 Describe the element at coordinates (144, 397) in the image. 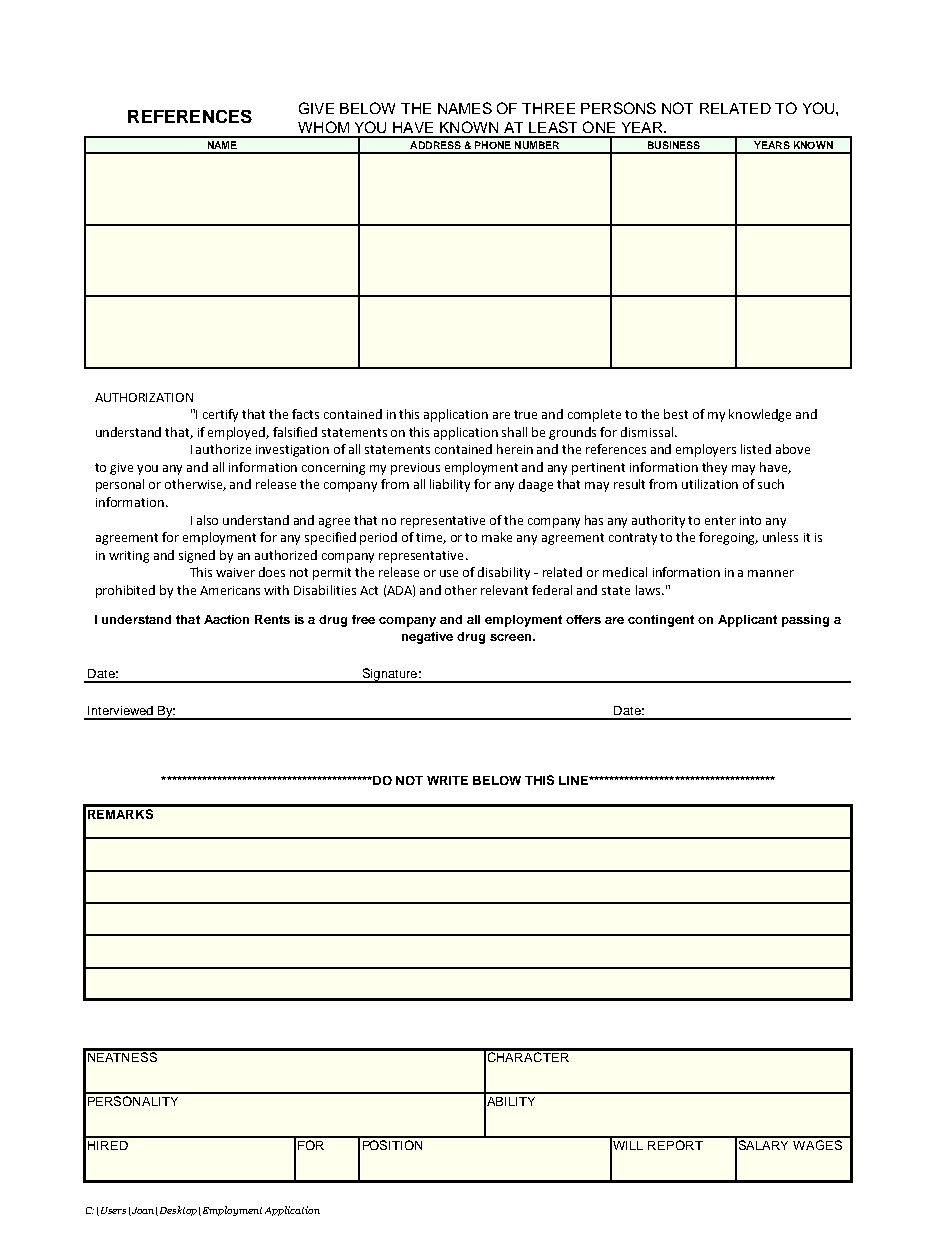

I see `AUTHORIZATION` at that location.
